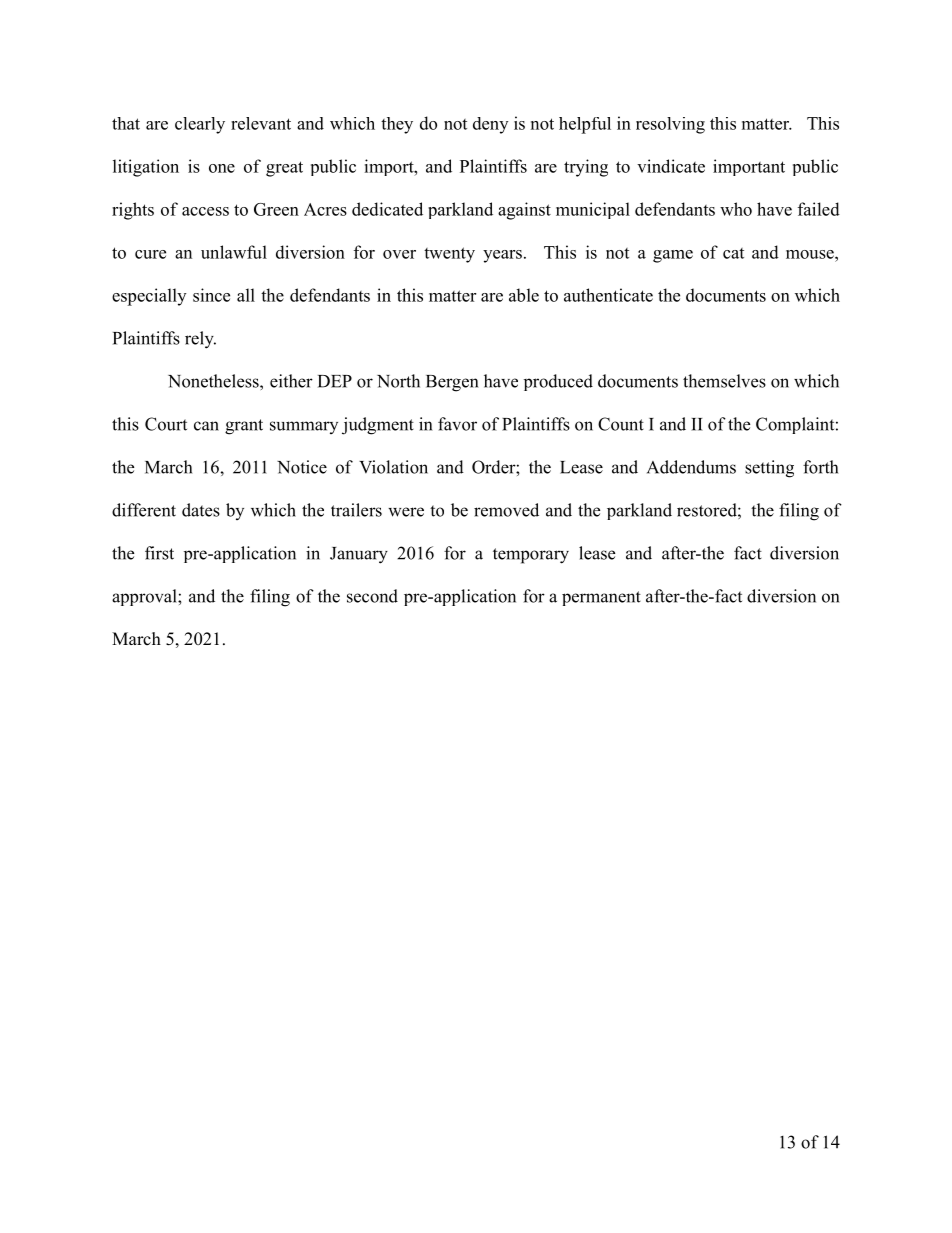 The height and width of the document is (1233, 952). Describe the element at coordinates (452, 383) in the document. I see `Bergen` at that location.
